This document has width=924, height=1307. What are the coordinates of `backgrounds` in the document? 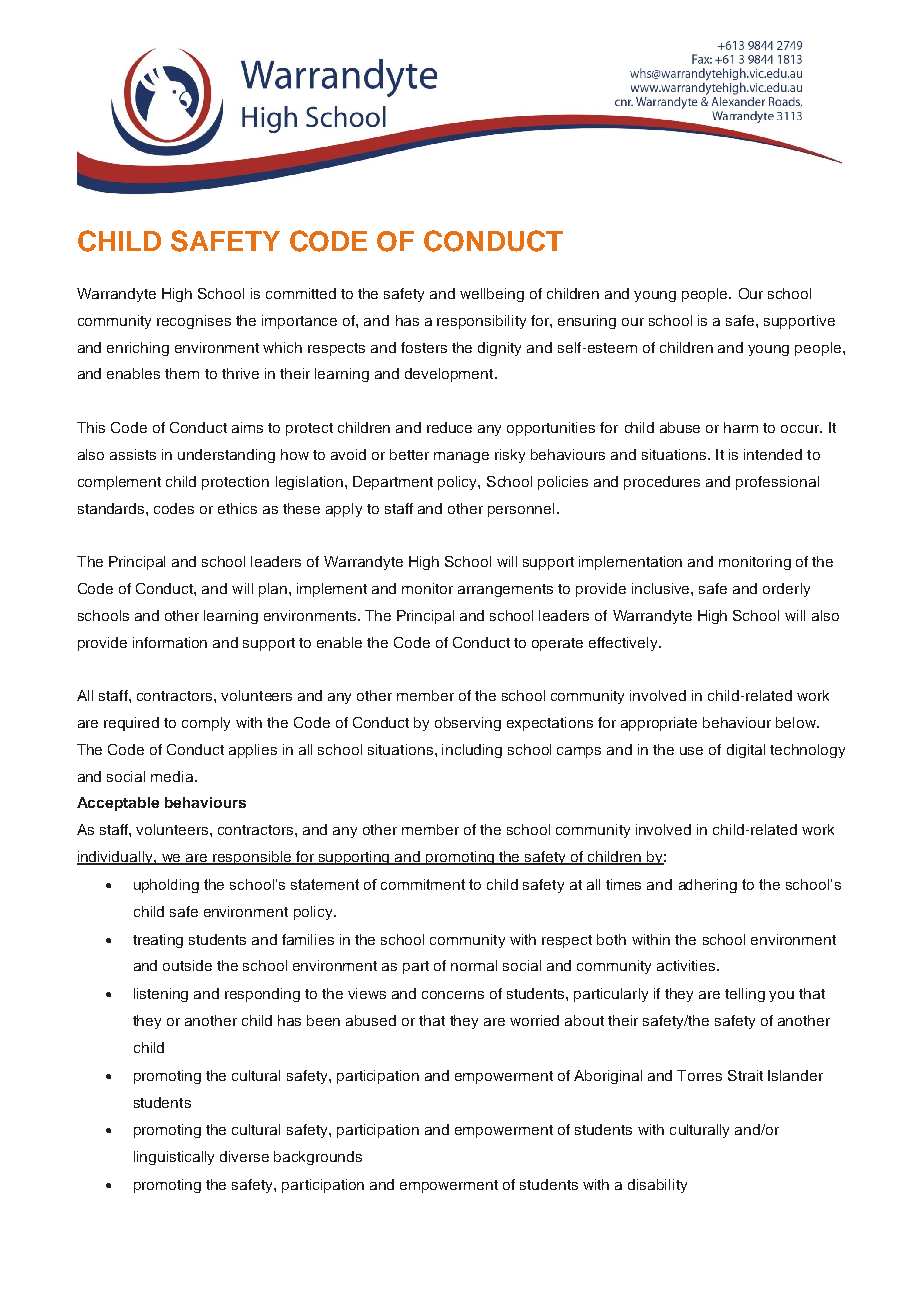 It's located at (318, 1158).
